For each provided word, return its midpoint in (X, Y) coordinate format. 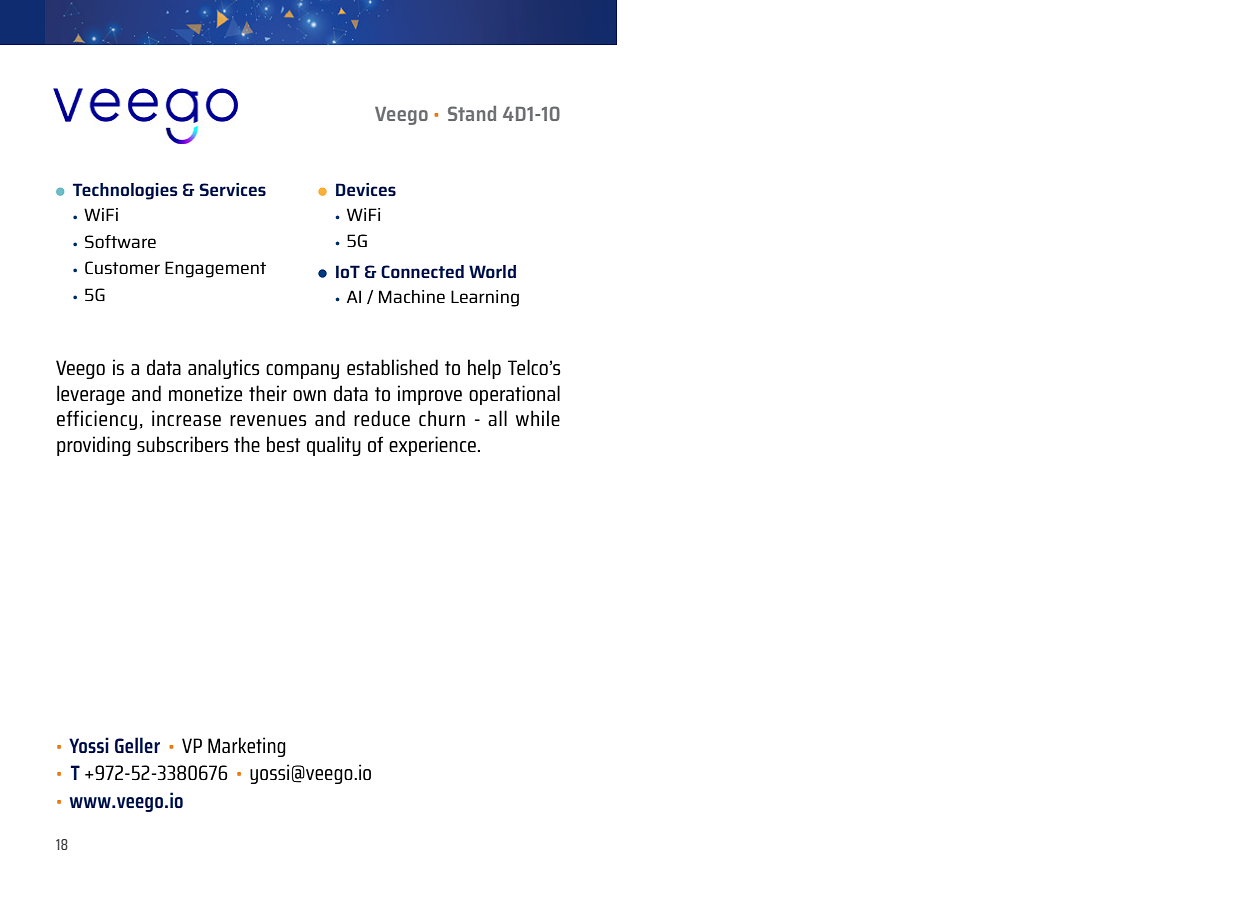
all (497, 418)
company (302, 371)
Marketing (247, 747)
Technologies (125, 191)
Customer (122, 267)
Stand (472, 113)
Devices (366, 189)
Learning (485, 298)
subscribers (183, 444)
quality (334, 446)
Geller (137, 745)
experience (432, 446)
